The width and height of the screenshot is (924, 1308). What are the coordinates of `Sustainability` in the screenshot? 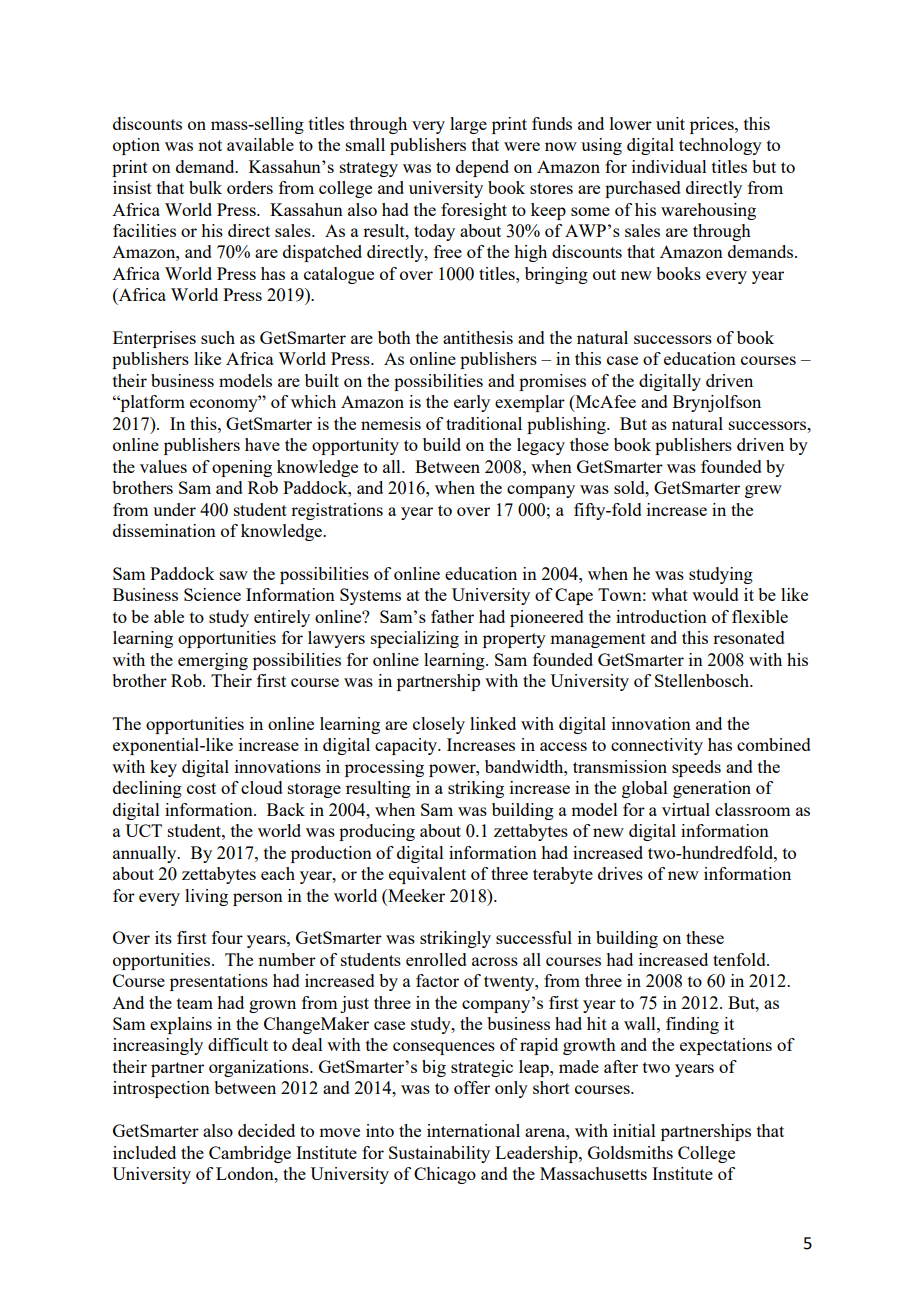 It's located at (439, 1154).
